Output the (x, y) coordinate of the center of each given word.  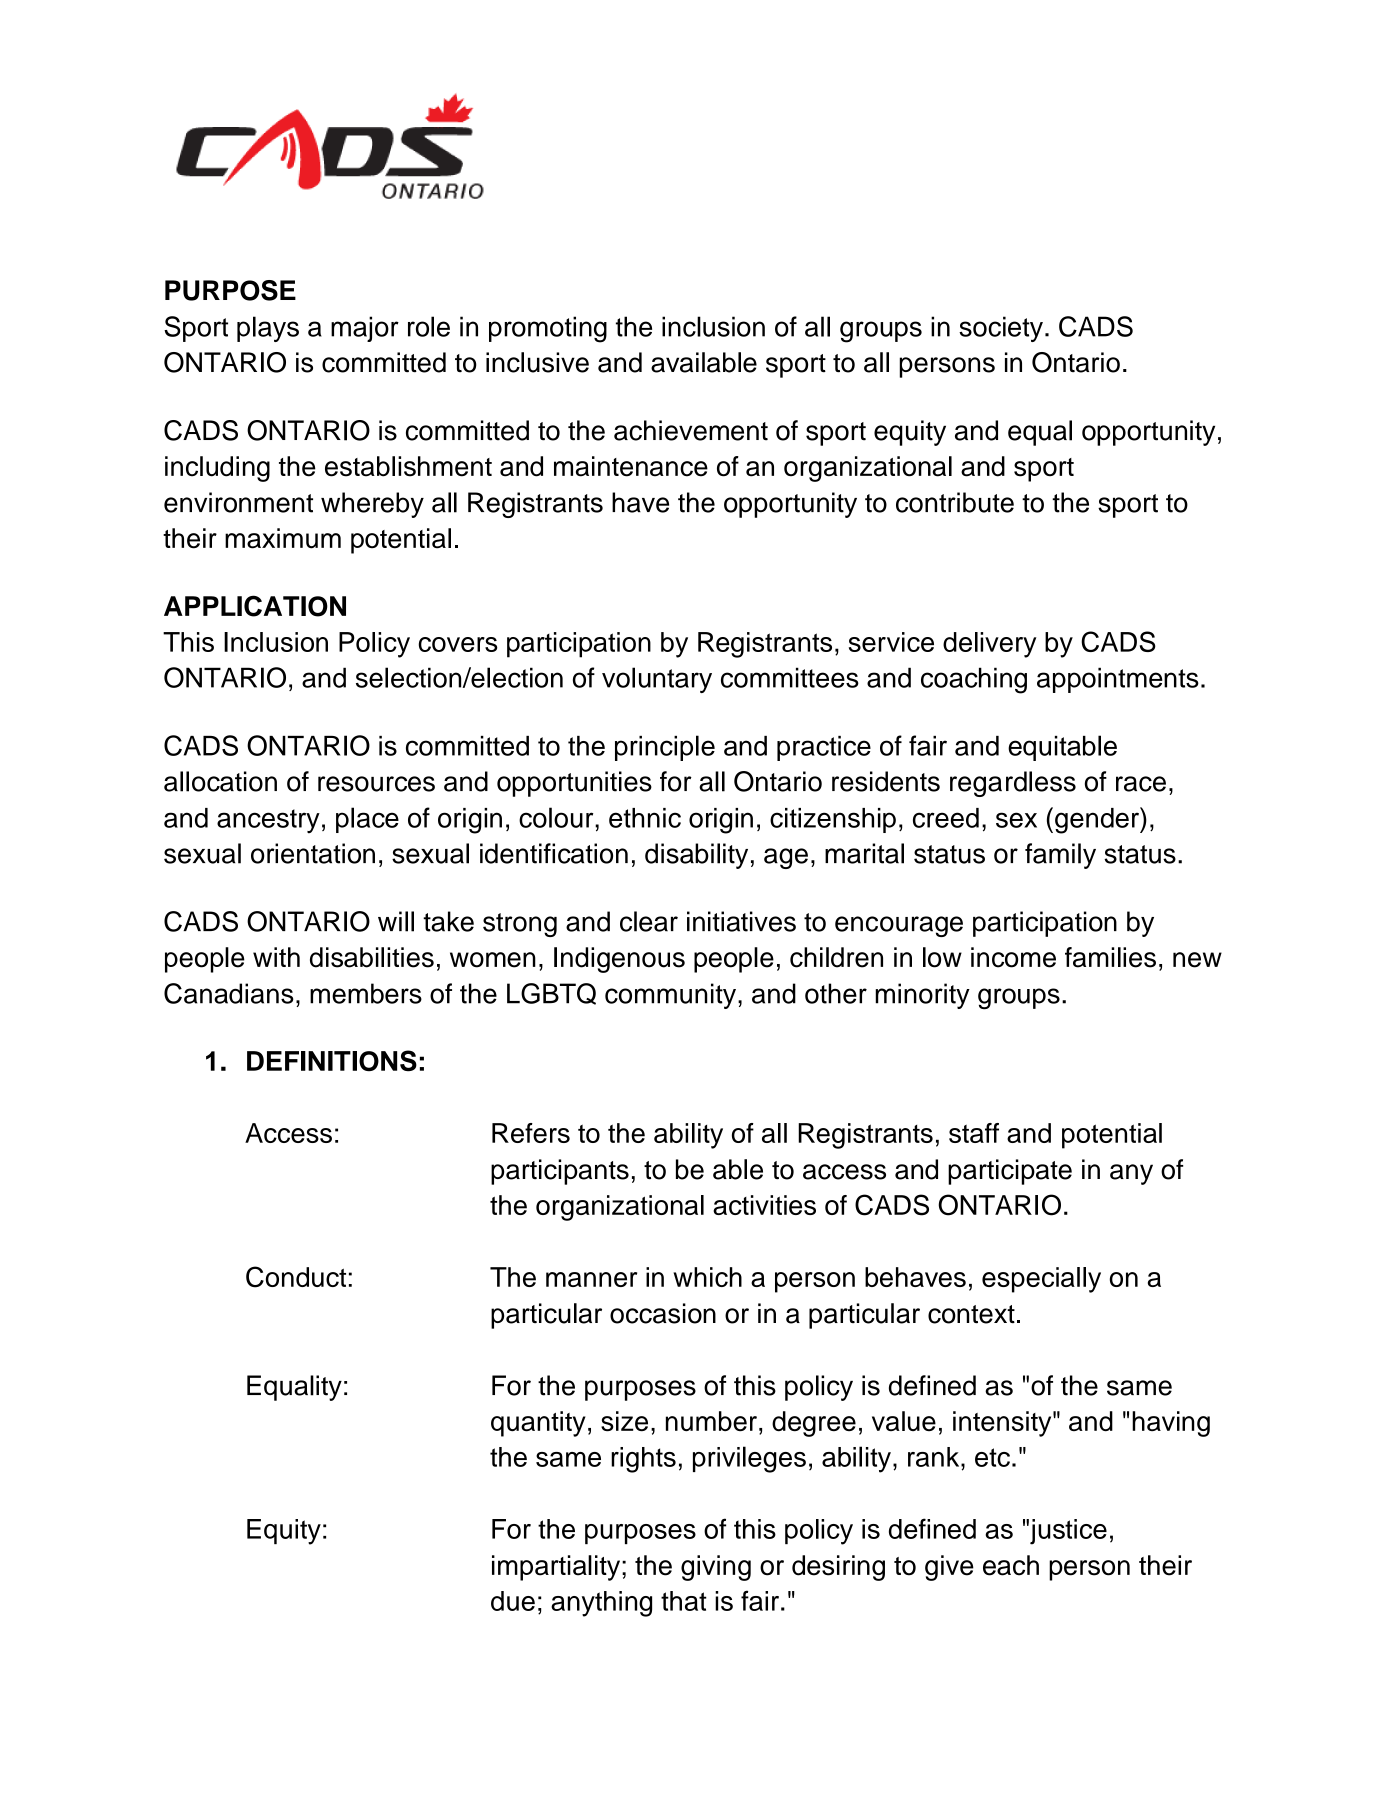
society (1001, 329)
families (1110, 957)
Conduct (296, 1277)
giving (716, 1568)
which (707, 1277)
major (365, 329)
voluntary (657, 680)
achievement (691, 430)
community (670, 996)
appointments (1118, 680)
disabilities (372, 957)
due (513, 1601)
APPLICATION (255, 606)
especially (1041, 1280)
